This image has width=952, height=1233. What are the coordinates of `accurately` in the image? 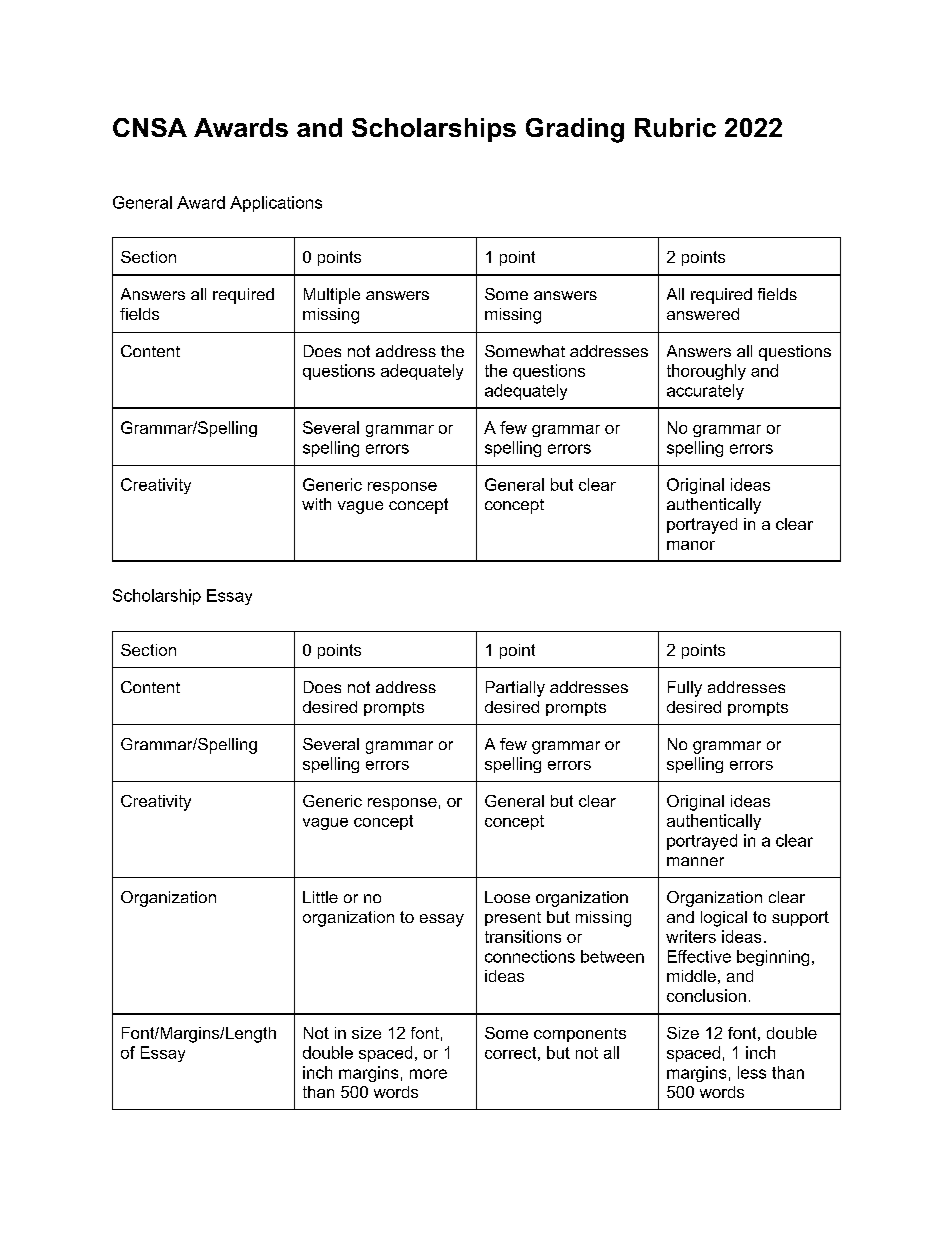 It's located at (705, 392).
